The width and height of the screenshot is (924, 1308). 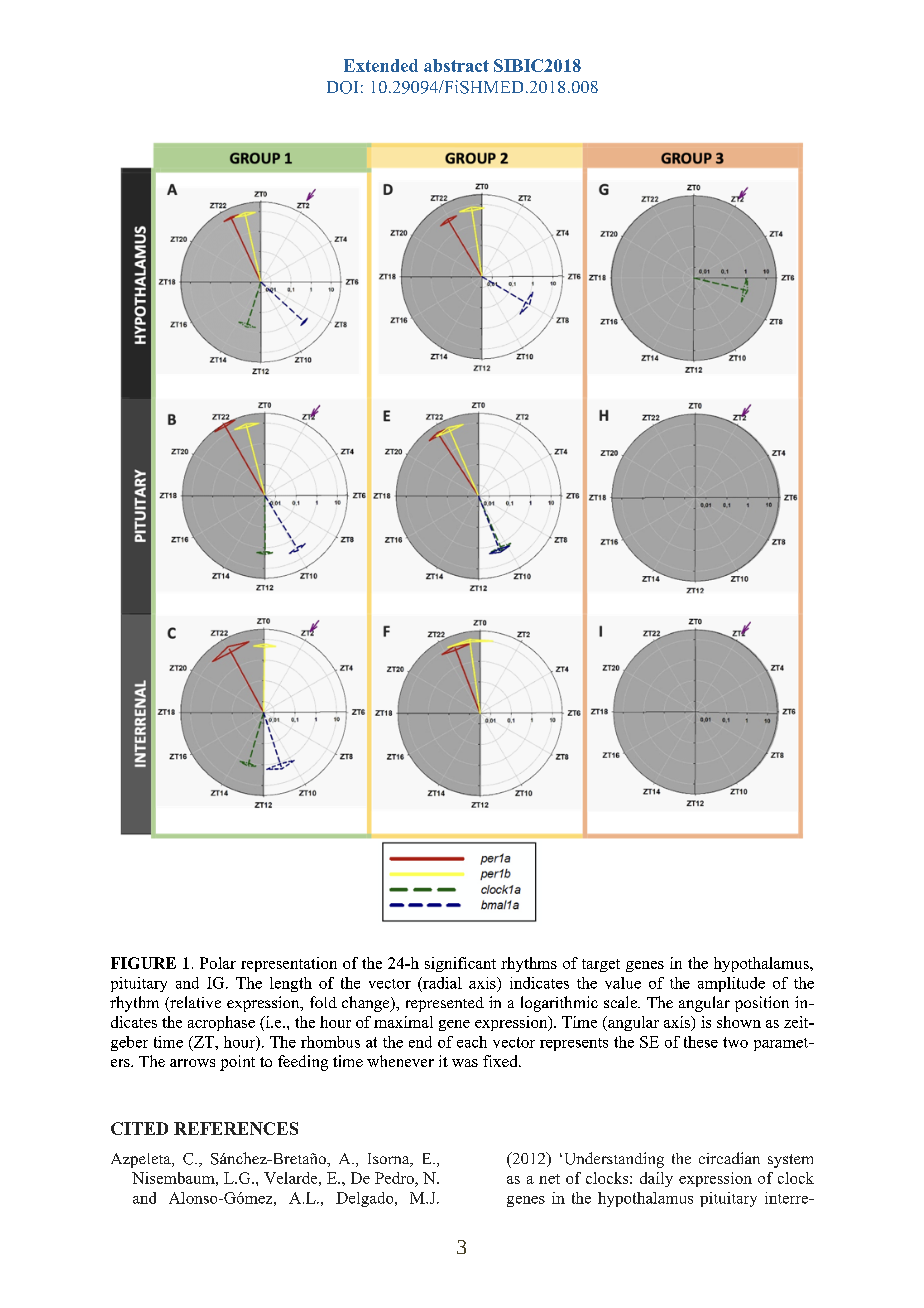 What do you see at coordinates (601, 965) in the screenshot?
I see `target` at bounding box center [601, 965].
